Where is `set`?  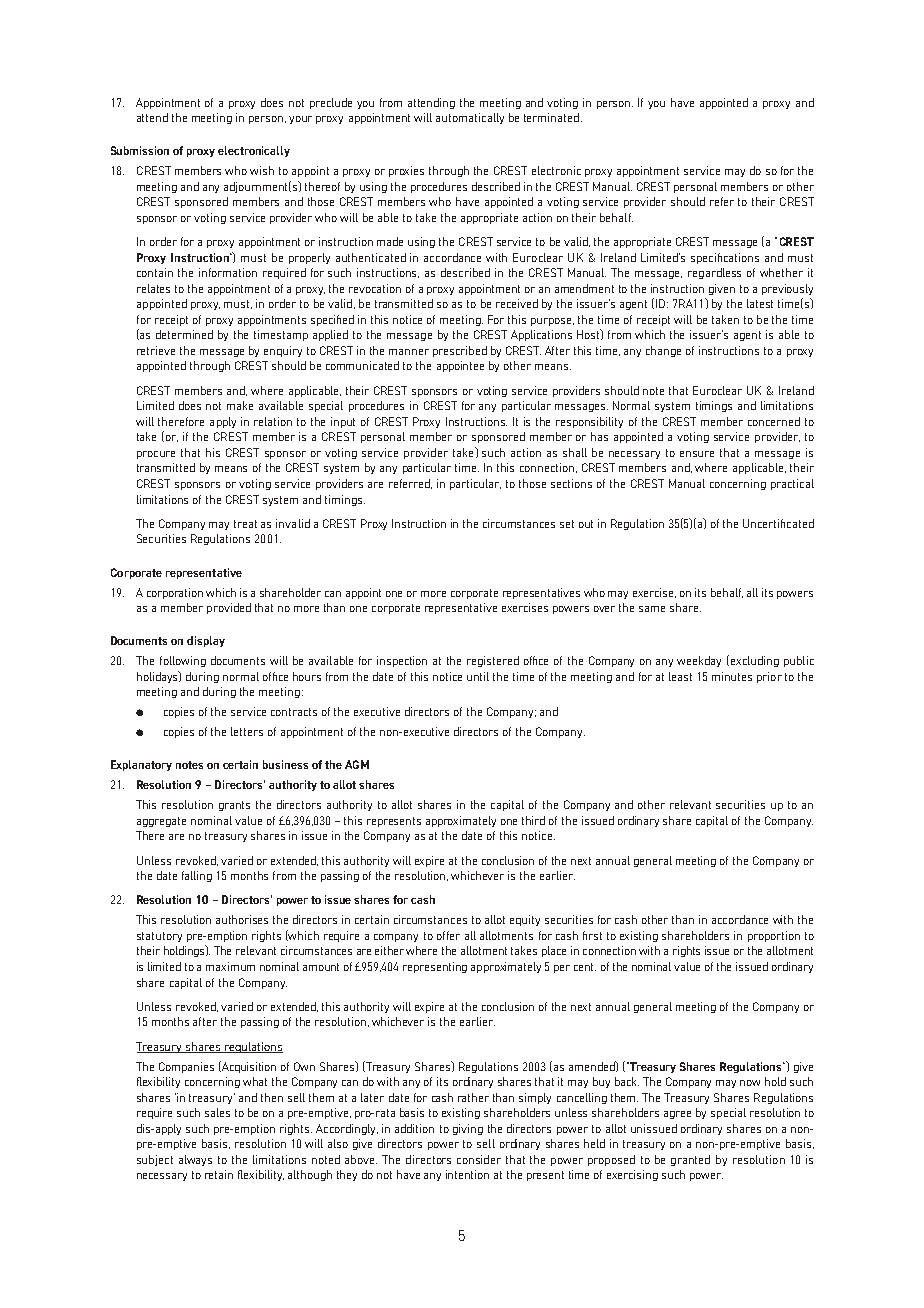 set is located at coordinates (567, 524).
